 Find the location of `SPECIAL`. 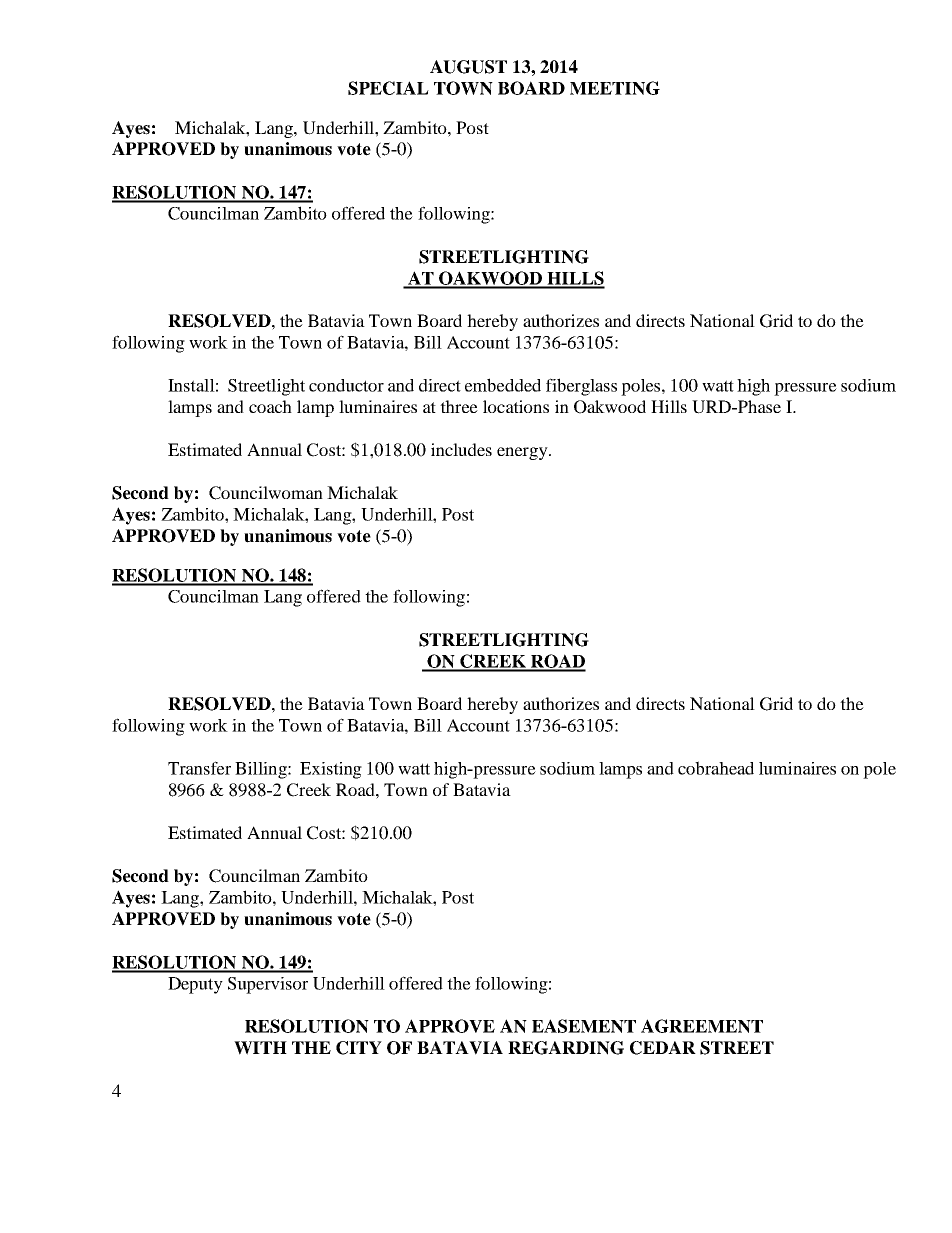

SPECIAL is located at coordinates (388, 88).
